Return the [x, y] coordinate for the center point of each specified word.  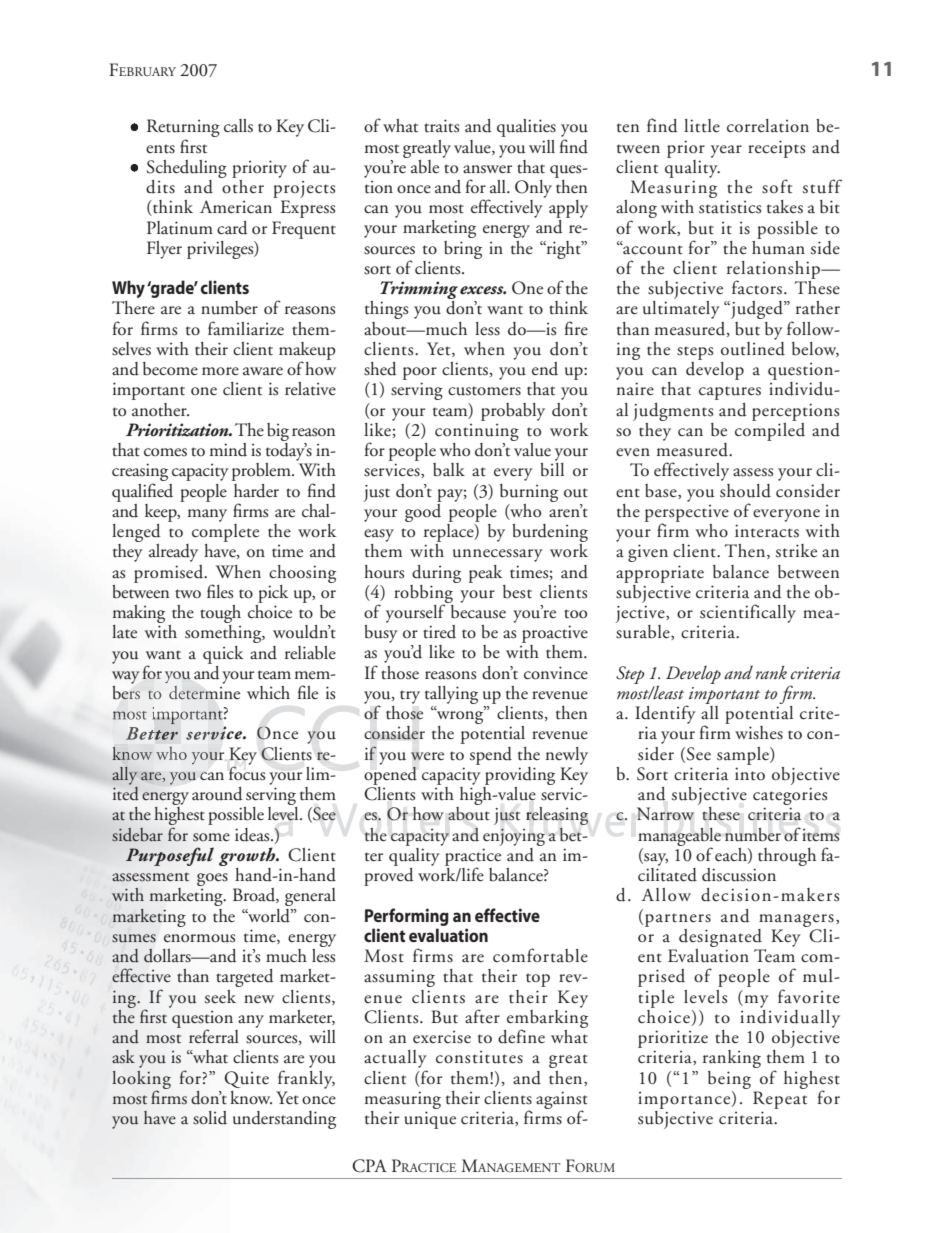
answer [487, 169]
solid [210, 1118]
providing [520, 776]
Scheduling [186, 169]
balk [449, 470]
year [726, 151]
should [745, 491]
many [207, 515]
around [217, 794]
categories [790, 797]
